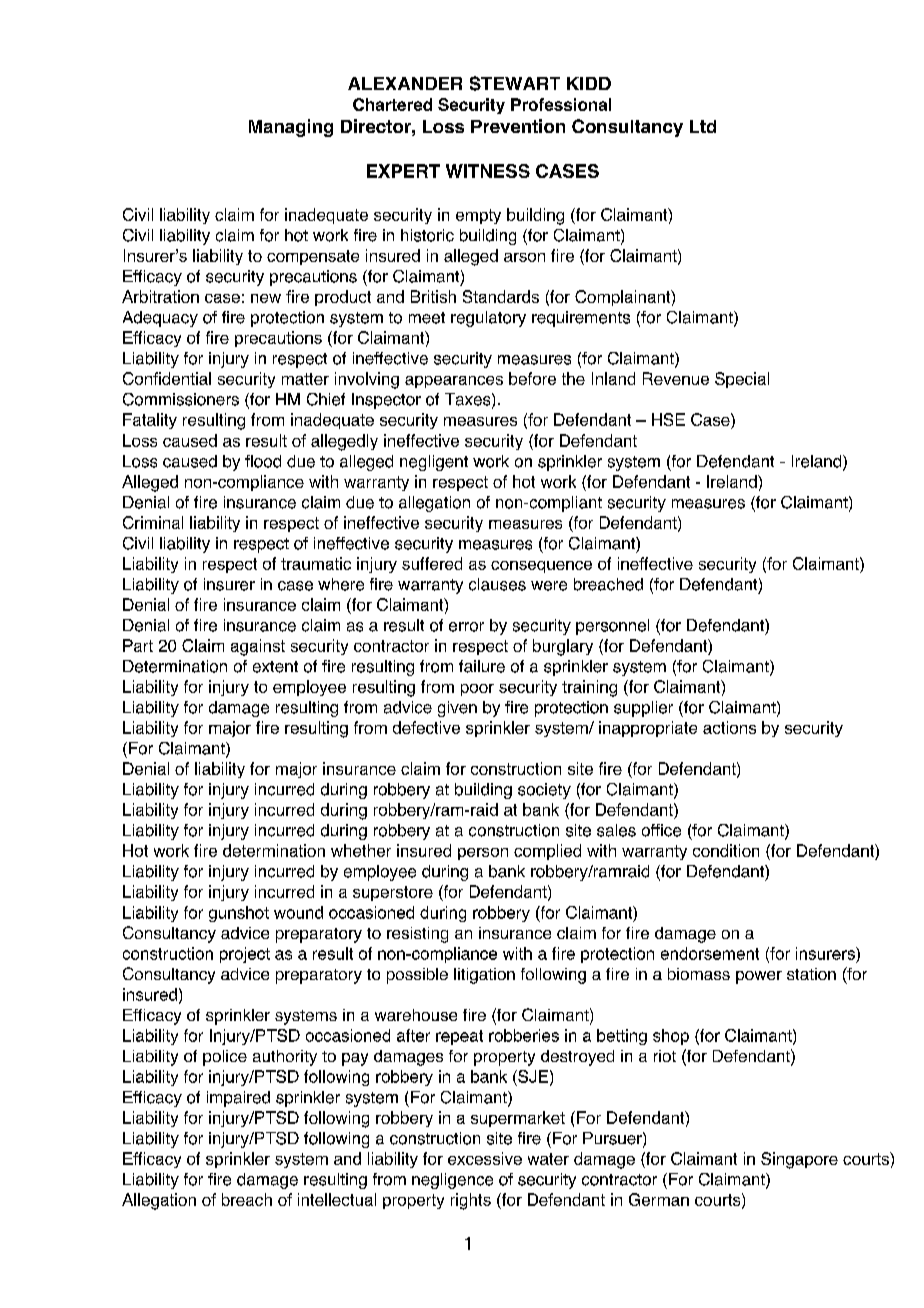 The width and height of the screenshot is (924, 1308). Describe the element at coordinates (799, 1160) in the screenshot. I see `Singapore` at that location.
